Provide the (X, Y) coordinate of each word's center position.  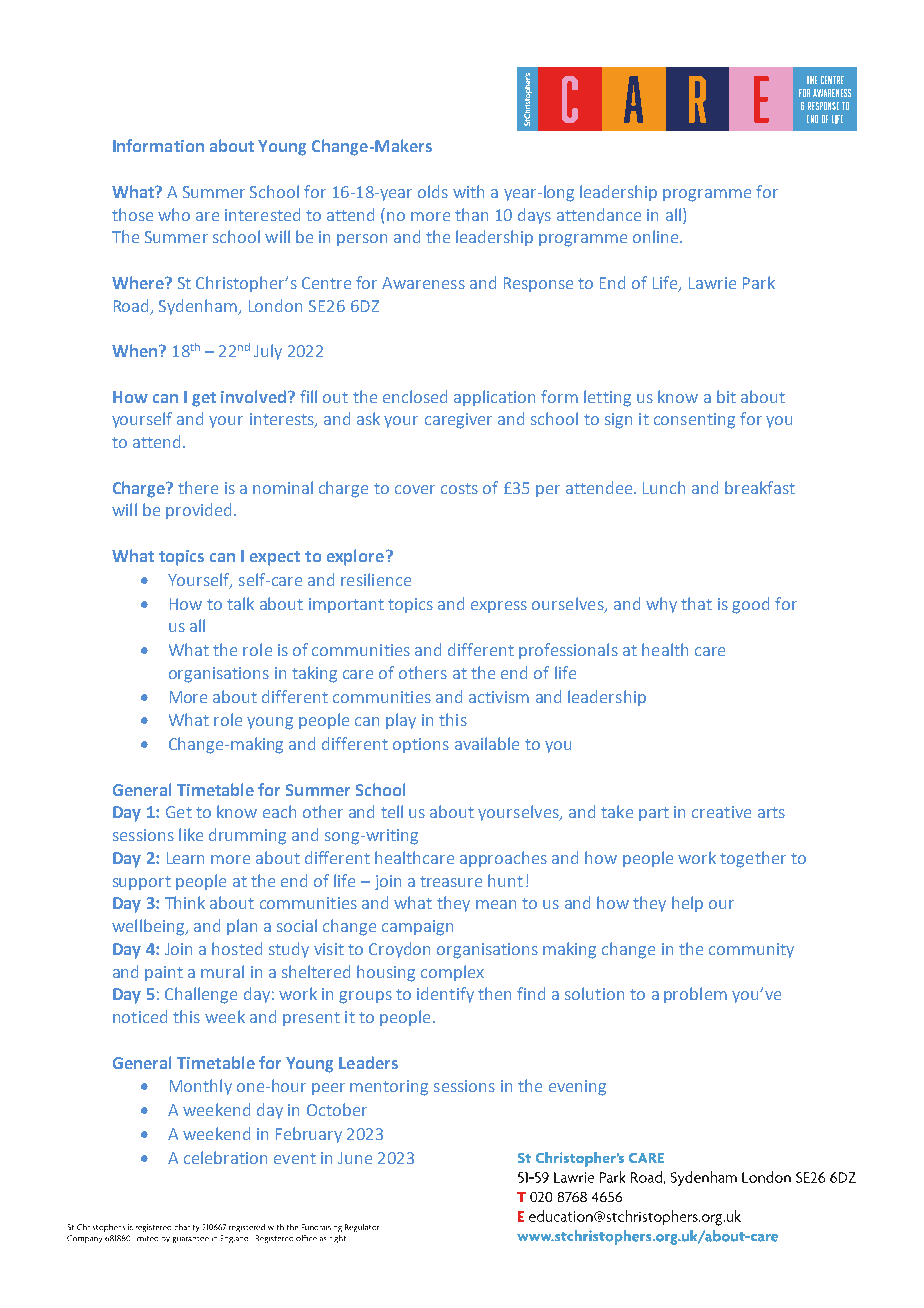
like (191, 834)
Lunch (664, 487)
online (657, 236)
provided (198, 511)
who (174, 214)
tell (392, 811)
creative (721, 812)
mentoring (389, 1088)
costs (459, 488)
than (471, 214)
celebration (225, 1157)
